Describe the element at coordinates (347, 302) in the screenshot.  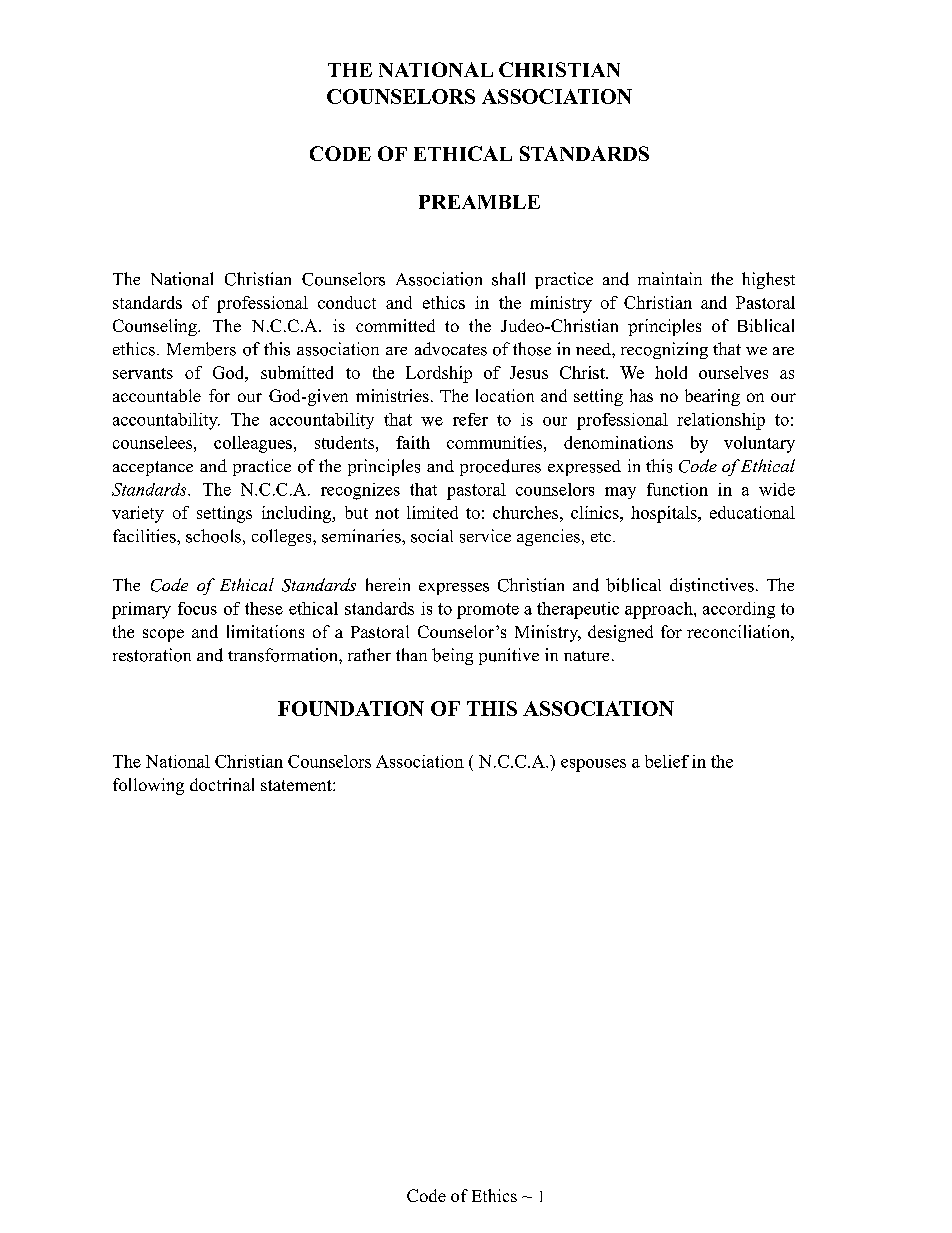
I see `conduct` at that location.
